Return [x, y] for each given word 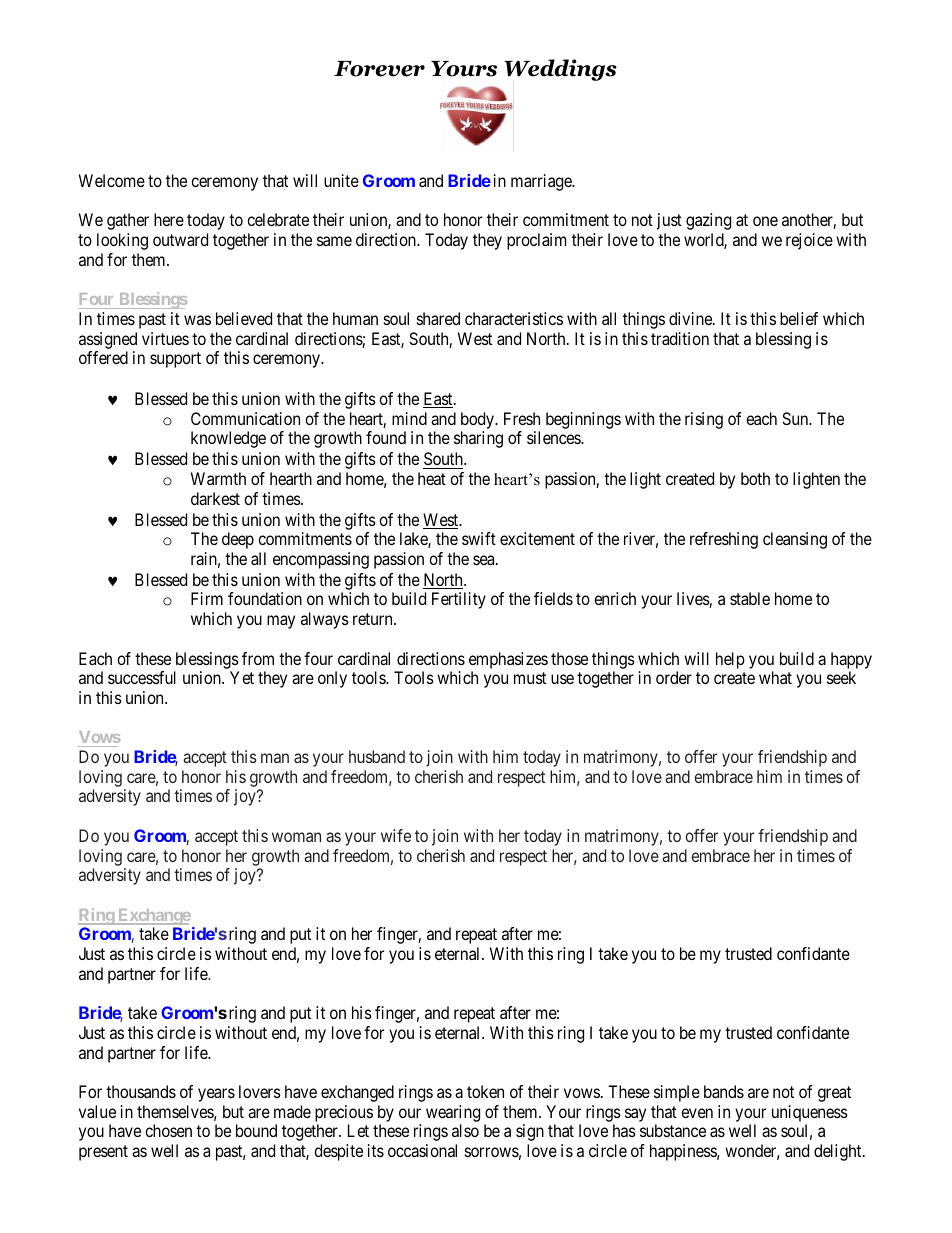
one [765, 221]
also [465, 1130]
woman [296, 837]
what [775, 677]
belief [799, 318]
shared [438, 318]
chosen [168, 1130]
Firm [207, 598]
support [175, 360]
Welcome [112, 180]
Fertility [459, 600]
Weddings [560, 70]
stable [750, 598]
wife [396, 835]
